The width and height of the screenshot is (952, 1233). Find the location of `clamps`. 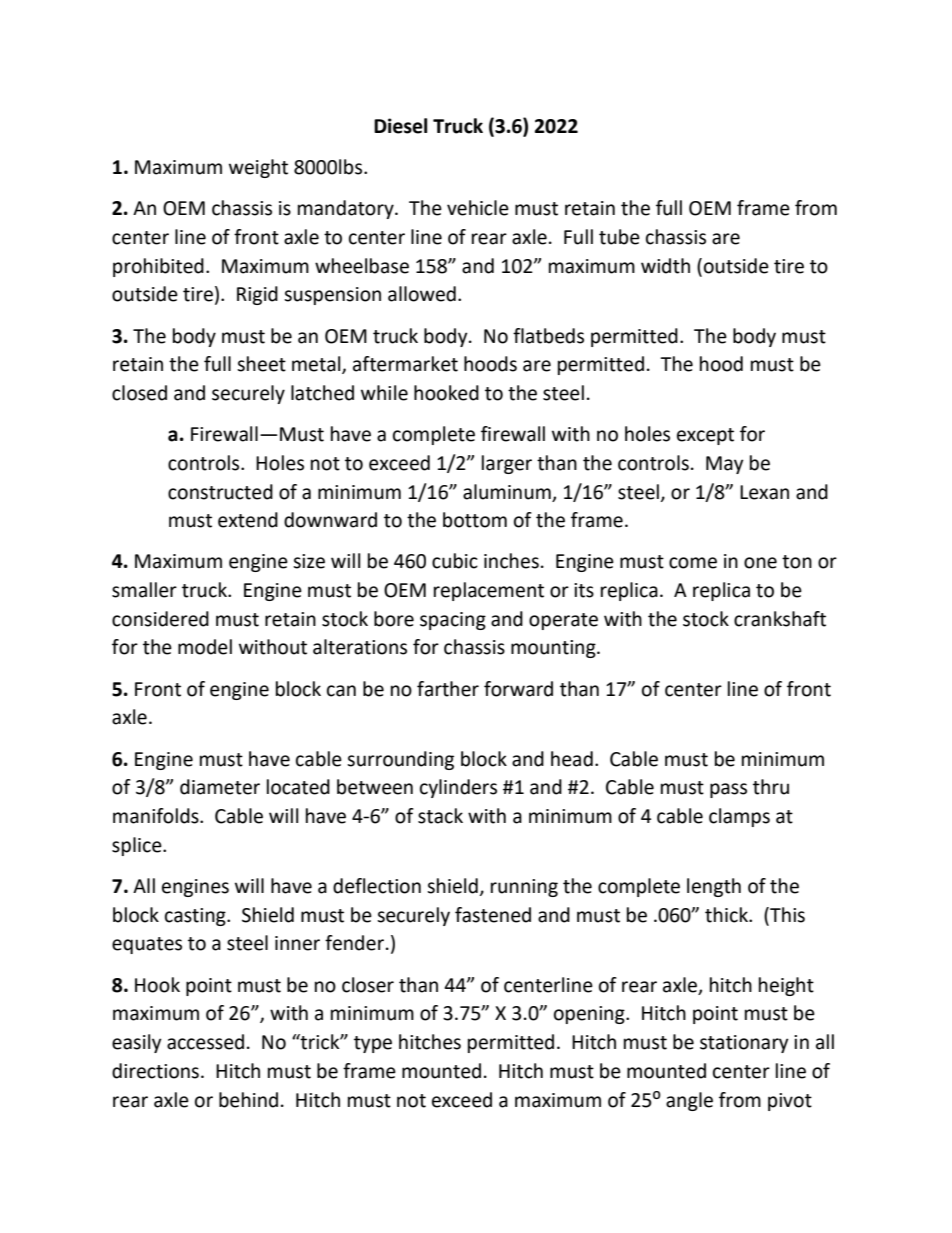

clamps is located at coordinates (739, 817).
